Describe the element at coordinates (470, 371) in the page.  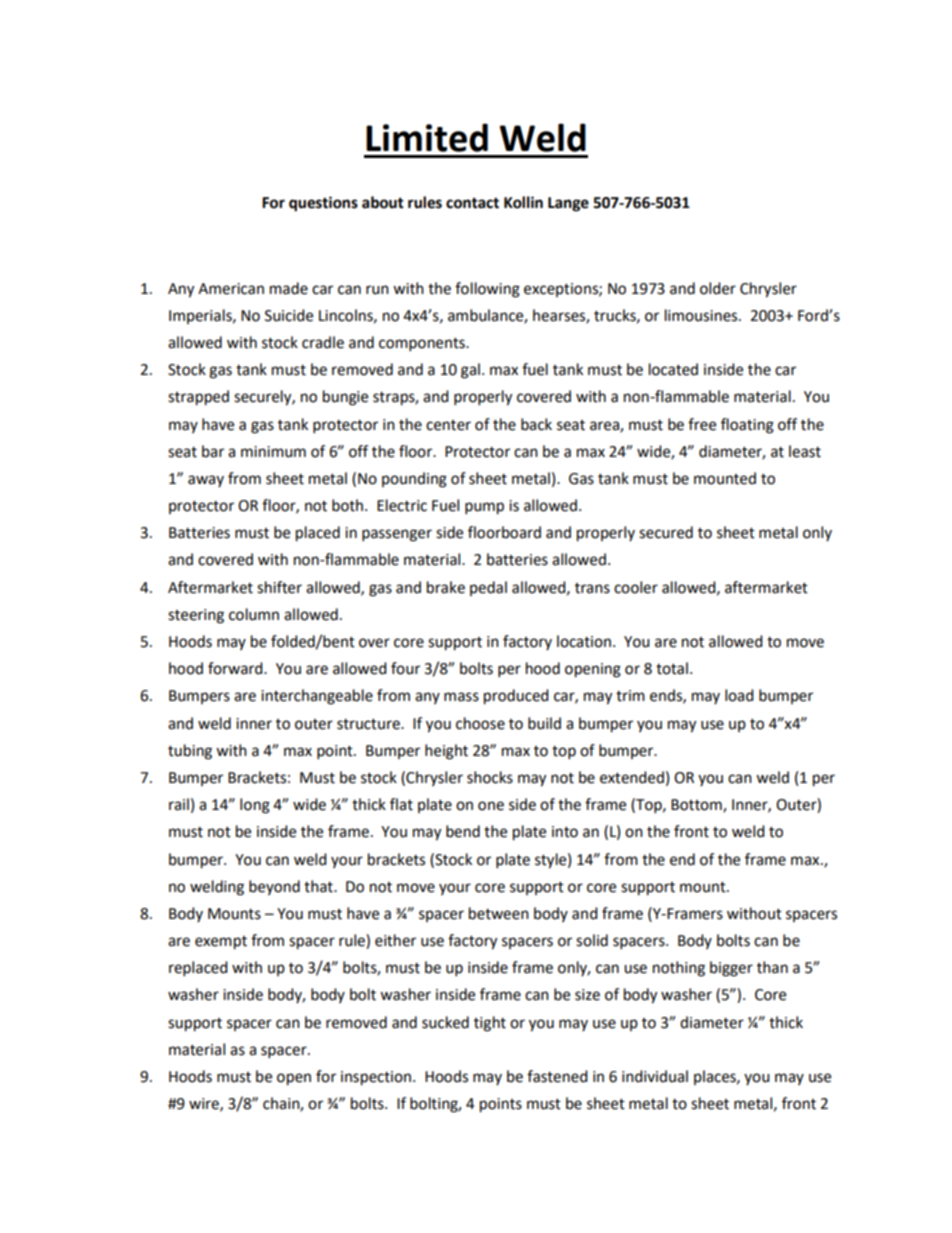
I see `gal` at that location.
